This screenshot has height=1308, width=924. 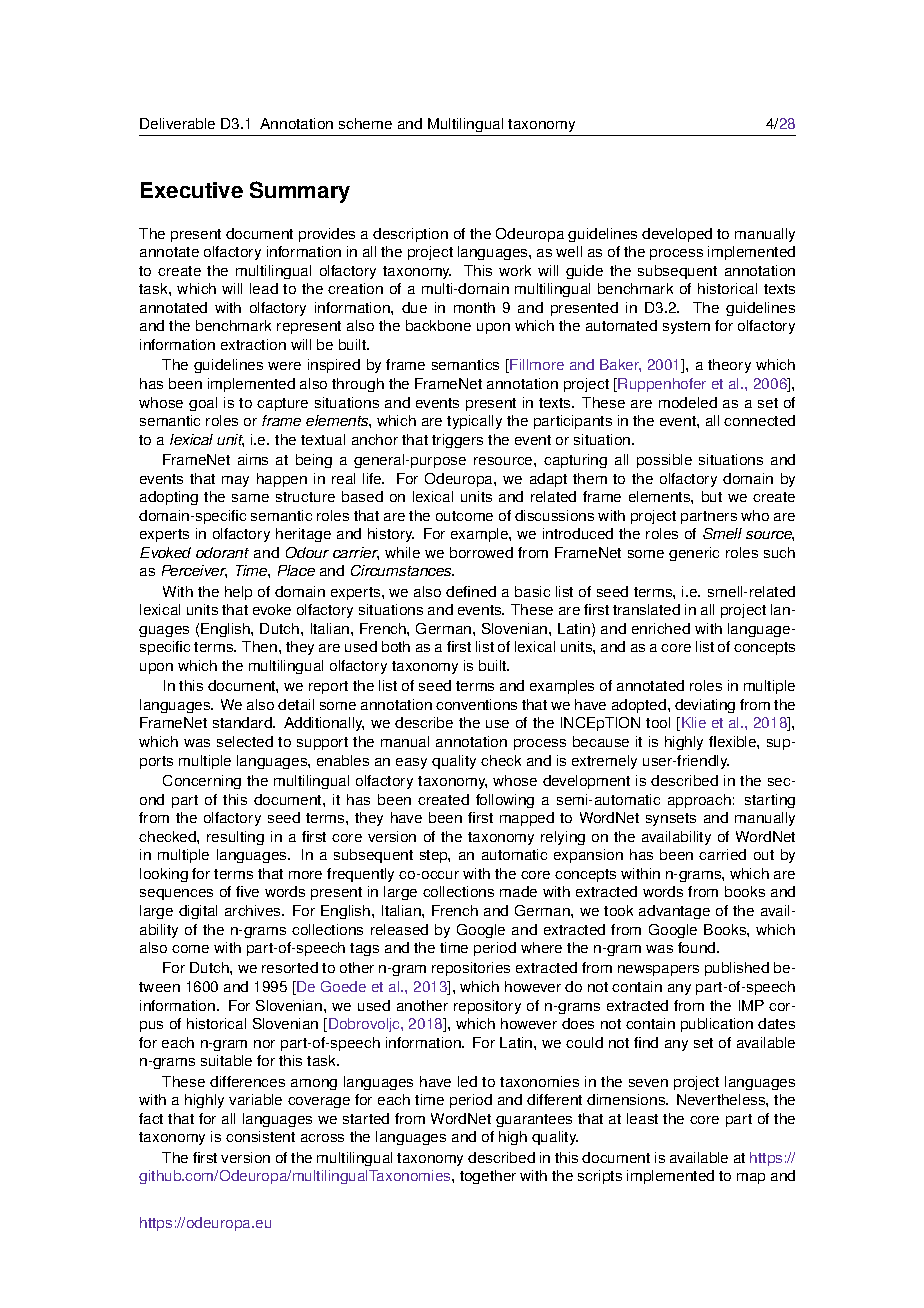 What do you see at coordinates (410, 235) in the screenshot?
I see `description` at bounding box center [410, 235].
